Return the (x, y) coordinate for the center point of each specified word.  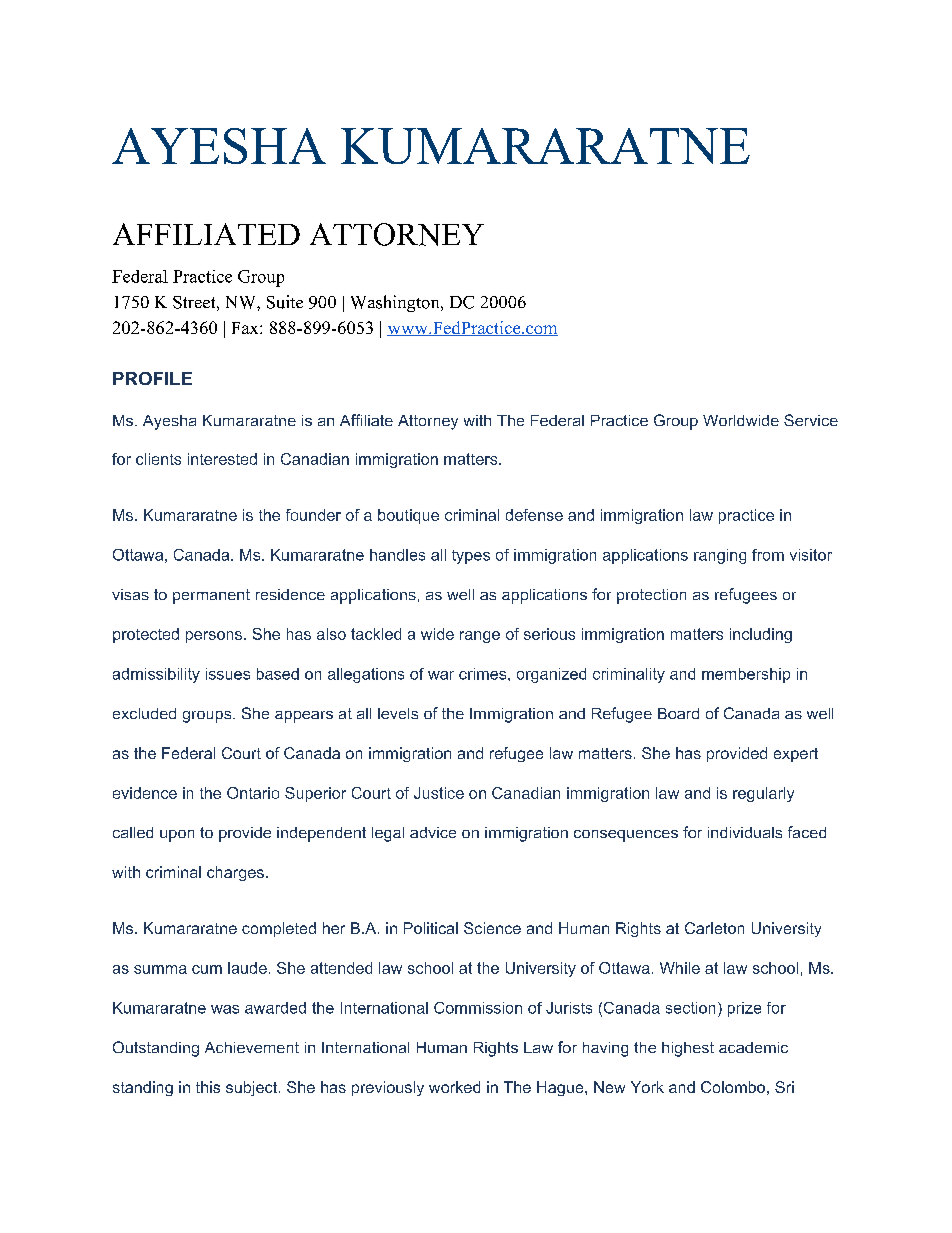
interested (222, 459)
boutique (408, 516)
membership (746, 675)
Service (811, 420)
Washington (396, 303)
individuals (745, 832)
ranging (720, 556)
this (208, 1087)
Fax (246, 328)
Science (492, 928)
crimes (484, 674)
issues (228, 674)
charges (235, 873)
